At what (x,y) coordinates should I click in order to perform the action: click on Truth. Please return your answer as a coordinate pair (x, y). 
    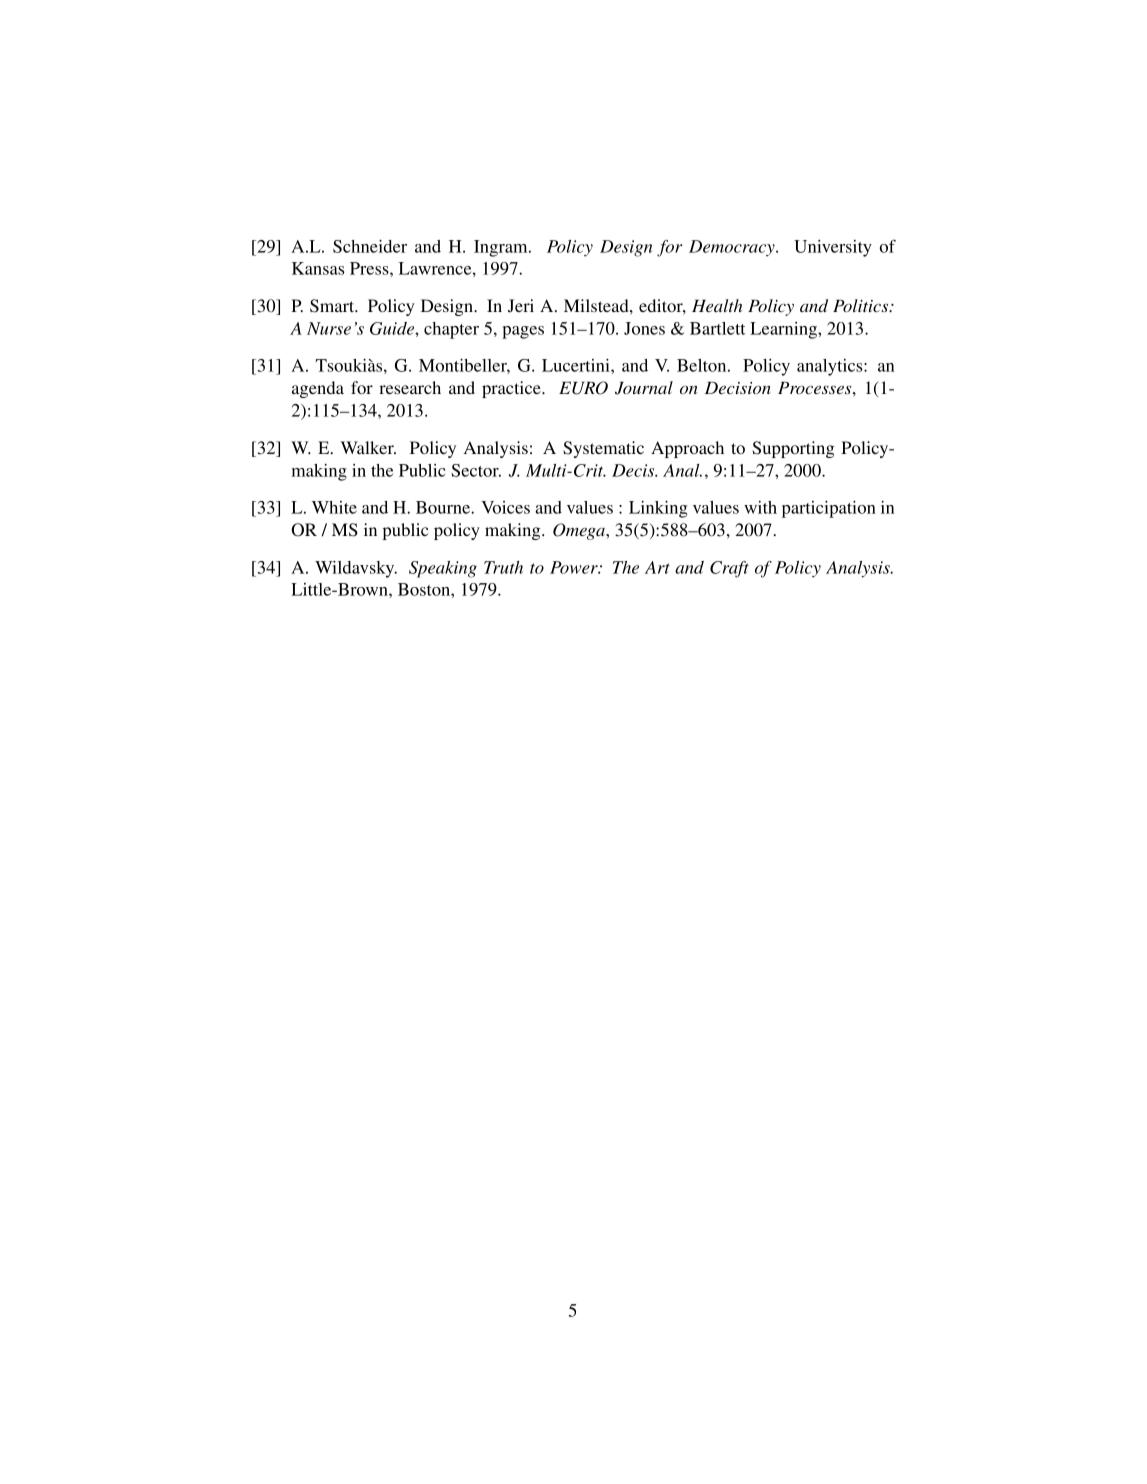
    Looking at the image, I should click on (503, 567).
